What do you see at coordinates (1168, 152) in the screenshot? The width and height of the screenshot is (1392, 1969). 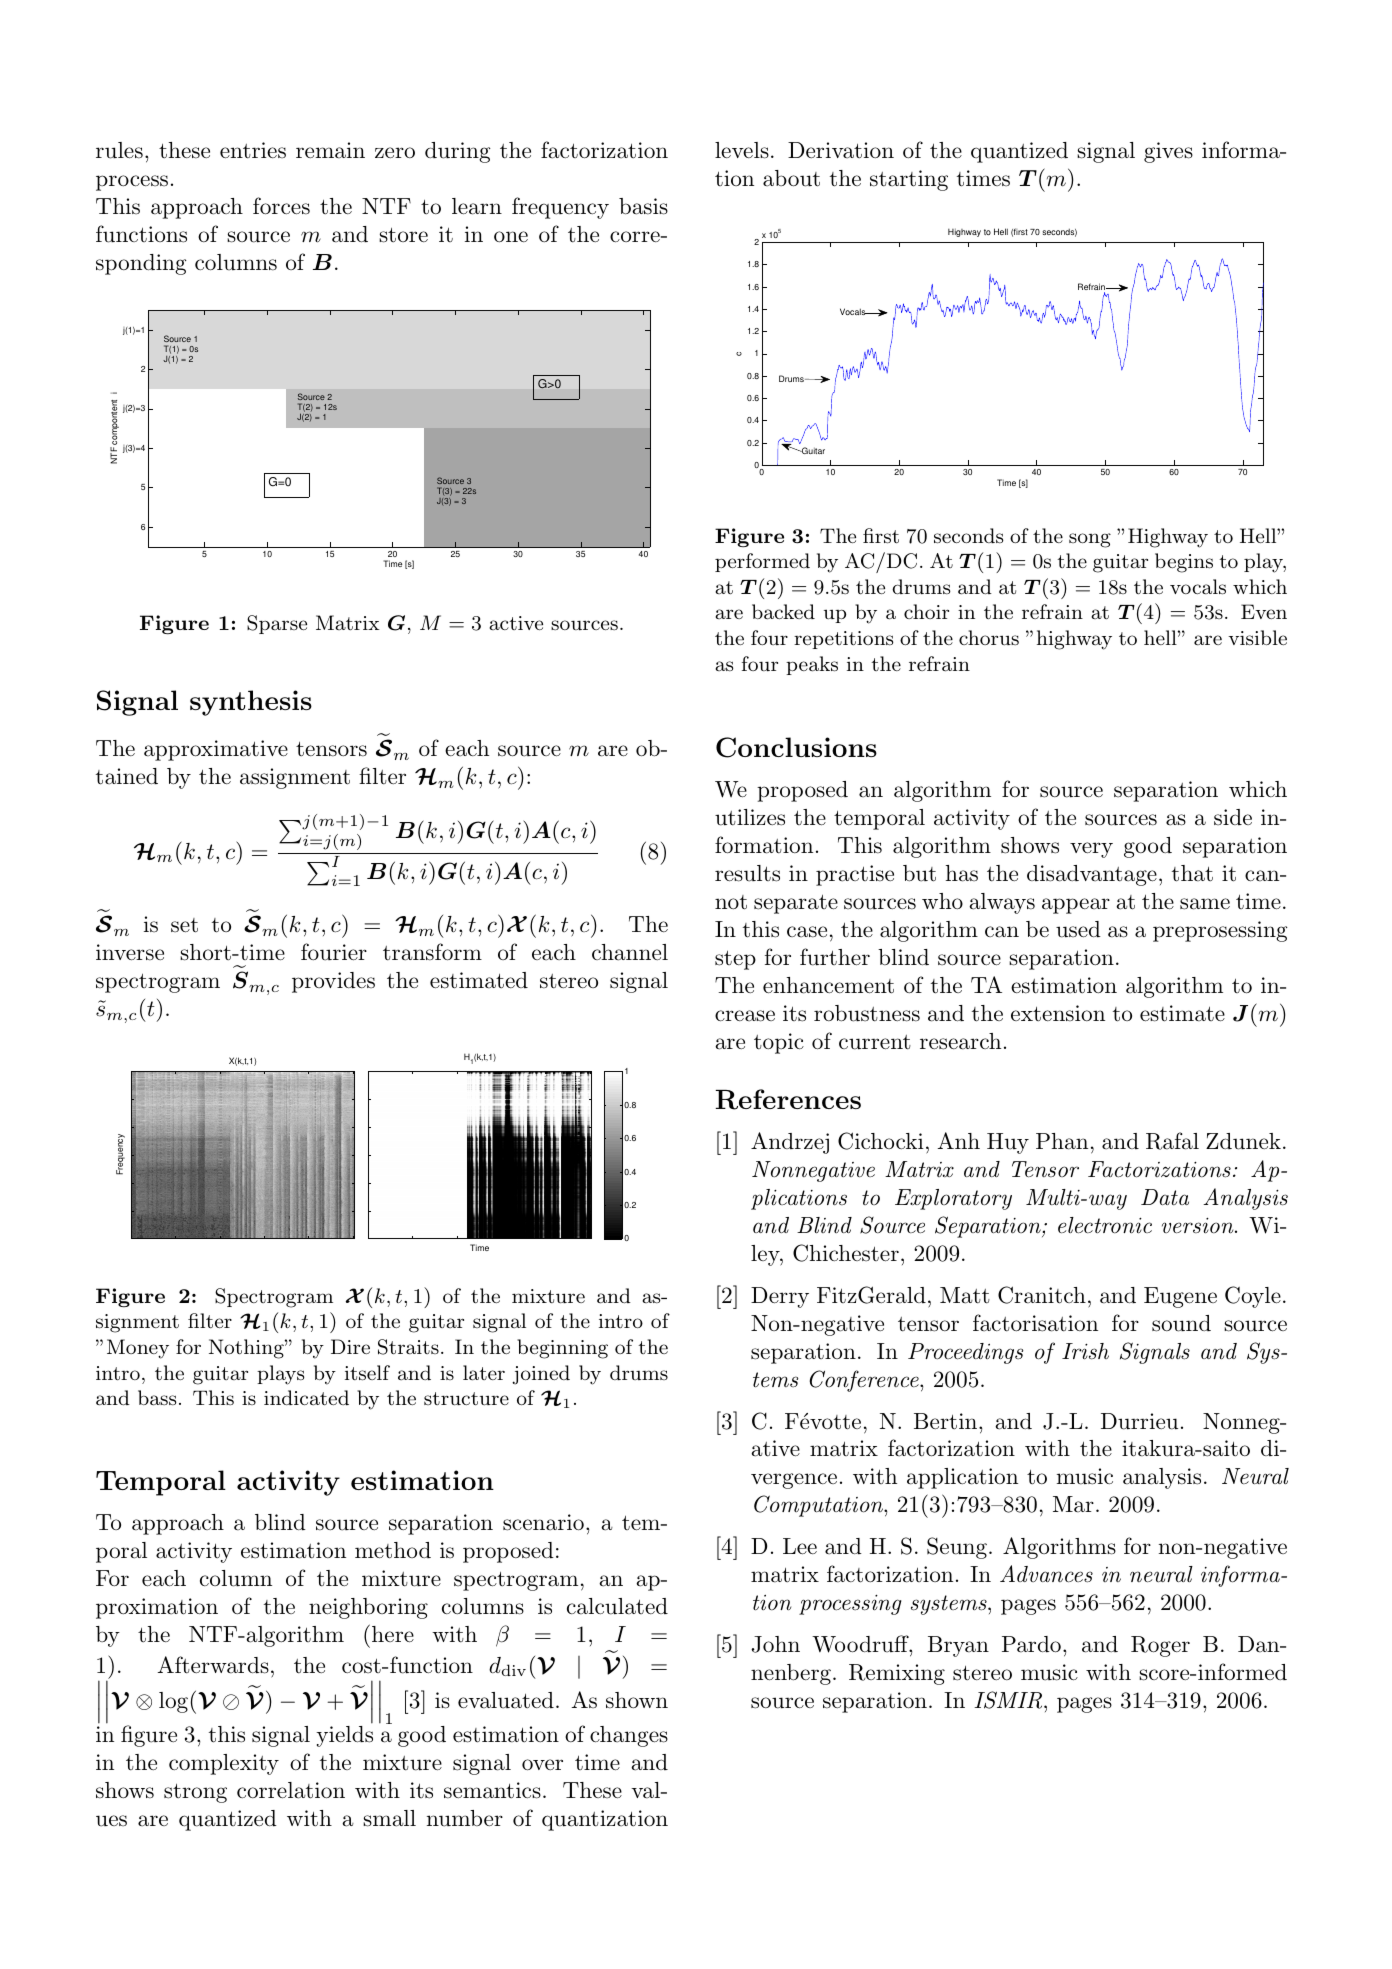 I see `gives` at bounding box center [1168, 152].
